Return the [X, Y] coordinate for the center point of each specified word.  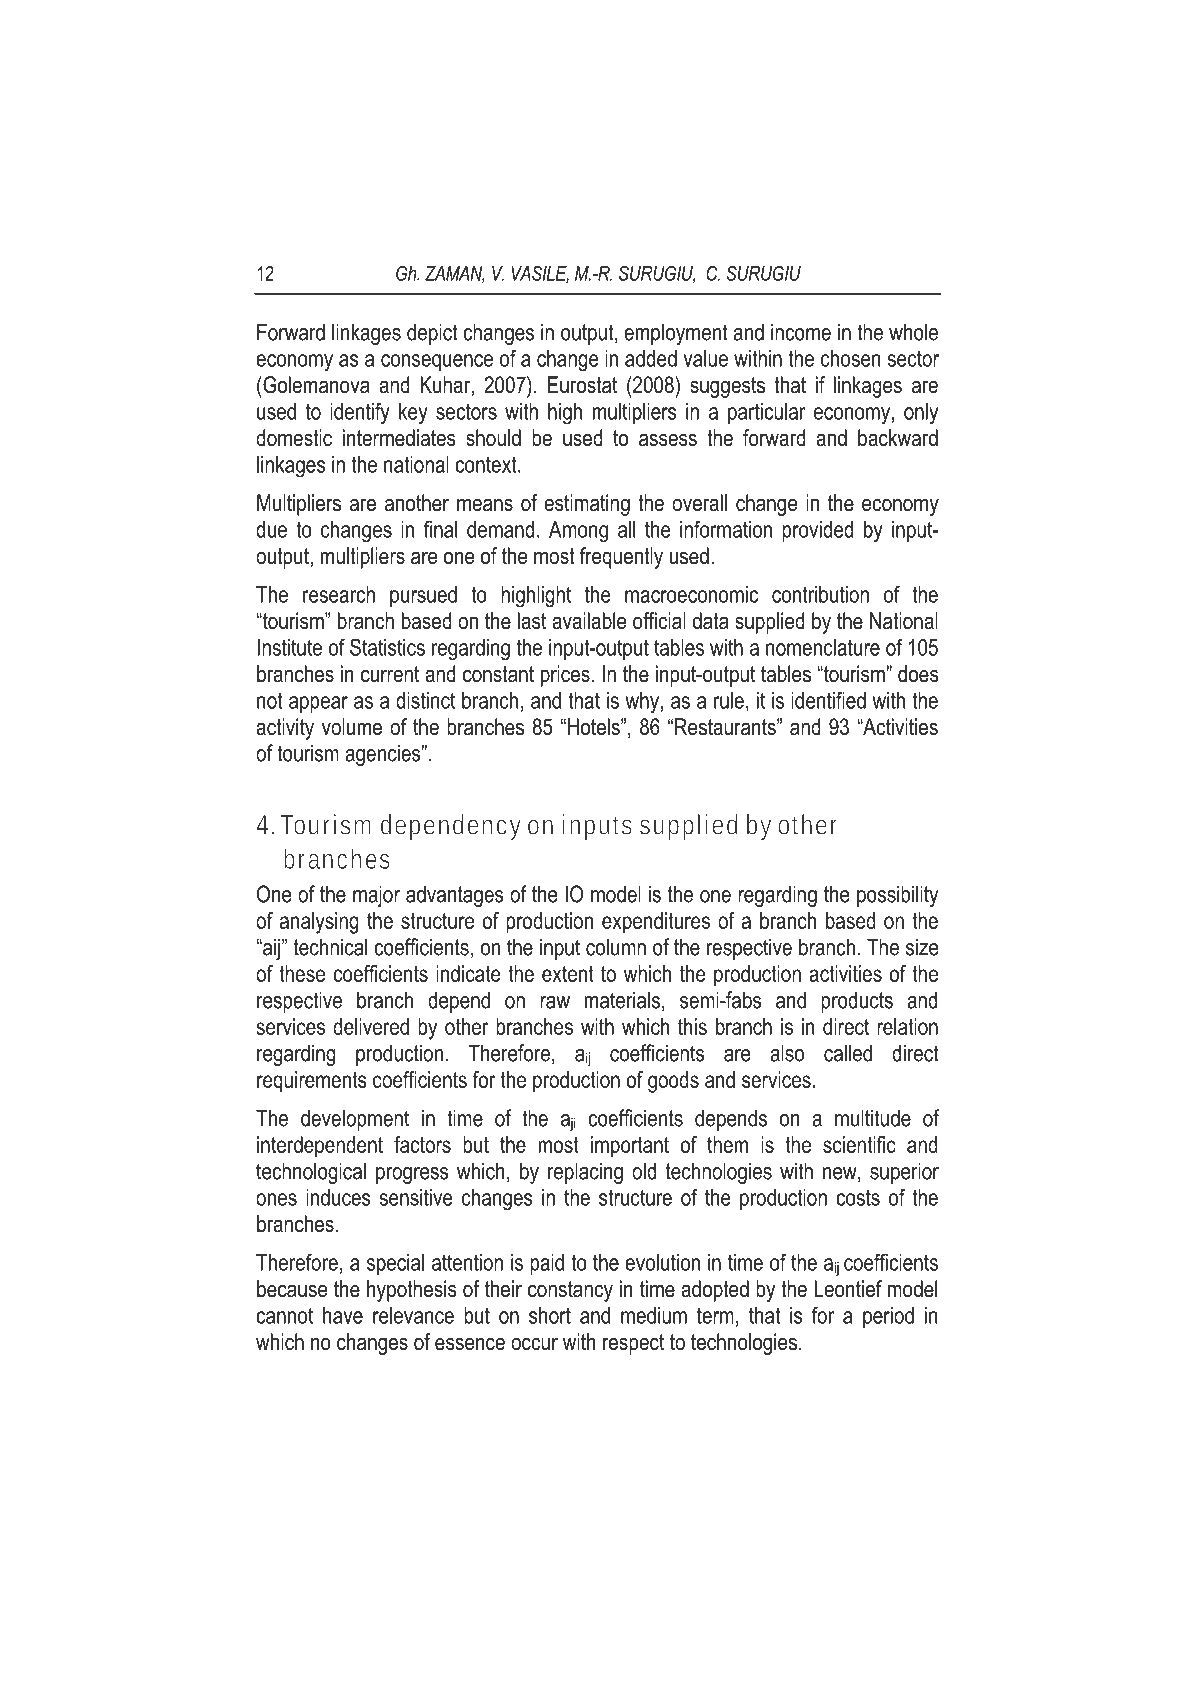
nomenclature [823, 647]
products [857, 1002]
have [343, 1315]
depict [432, 334]
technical [330, 947]
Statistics [387, 647]
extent [568, 974]
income [801, 332]
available [589, 621]
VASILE [540, 274]
